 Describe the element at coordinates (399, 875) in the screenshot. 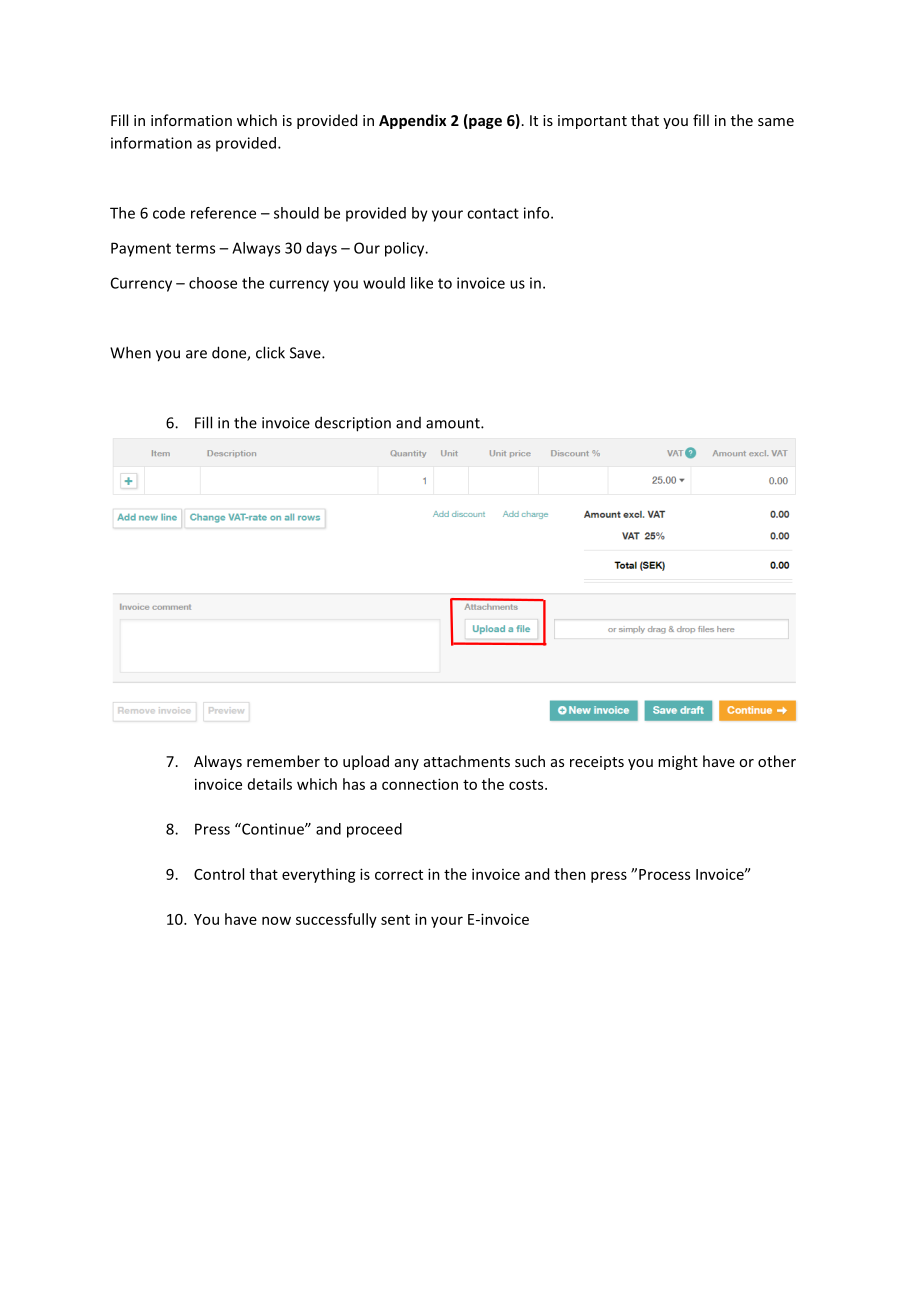

I see `correct` at that location.
